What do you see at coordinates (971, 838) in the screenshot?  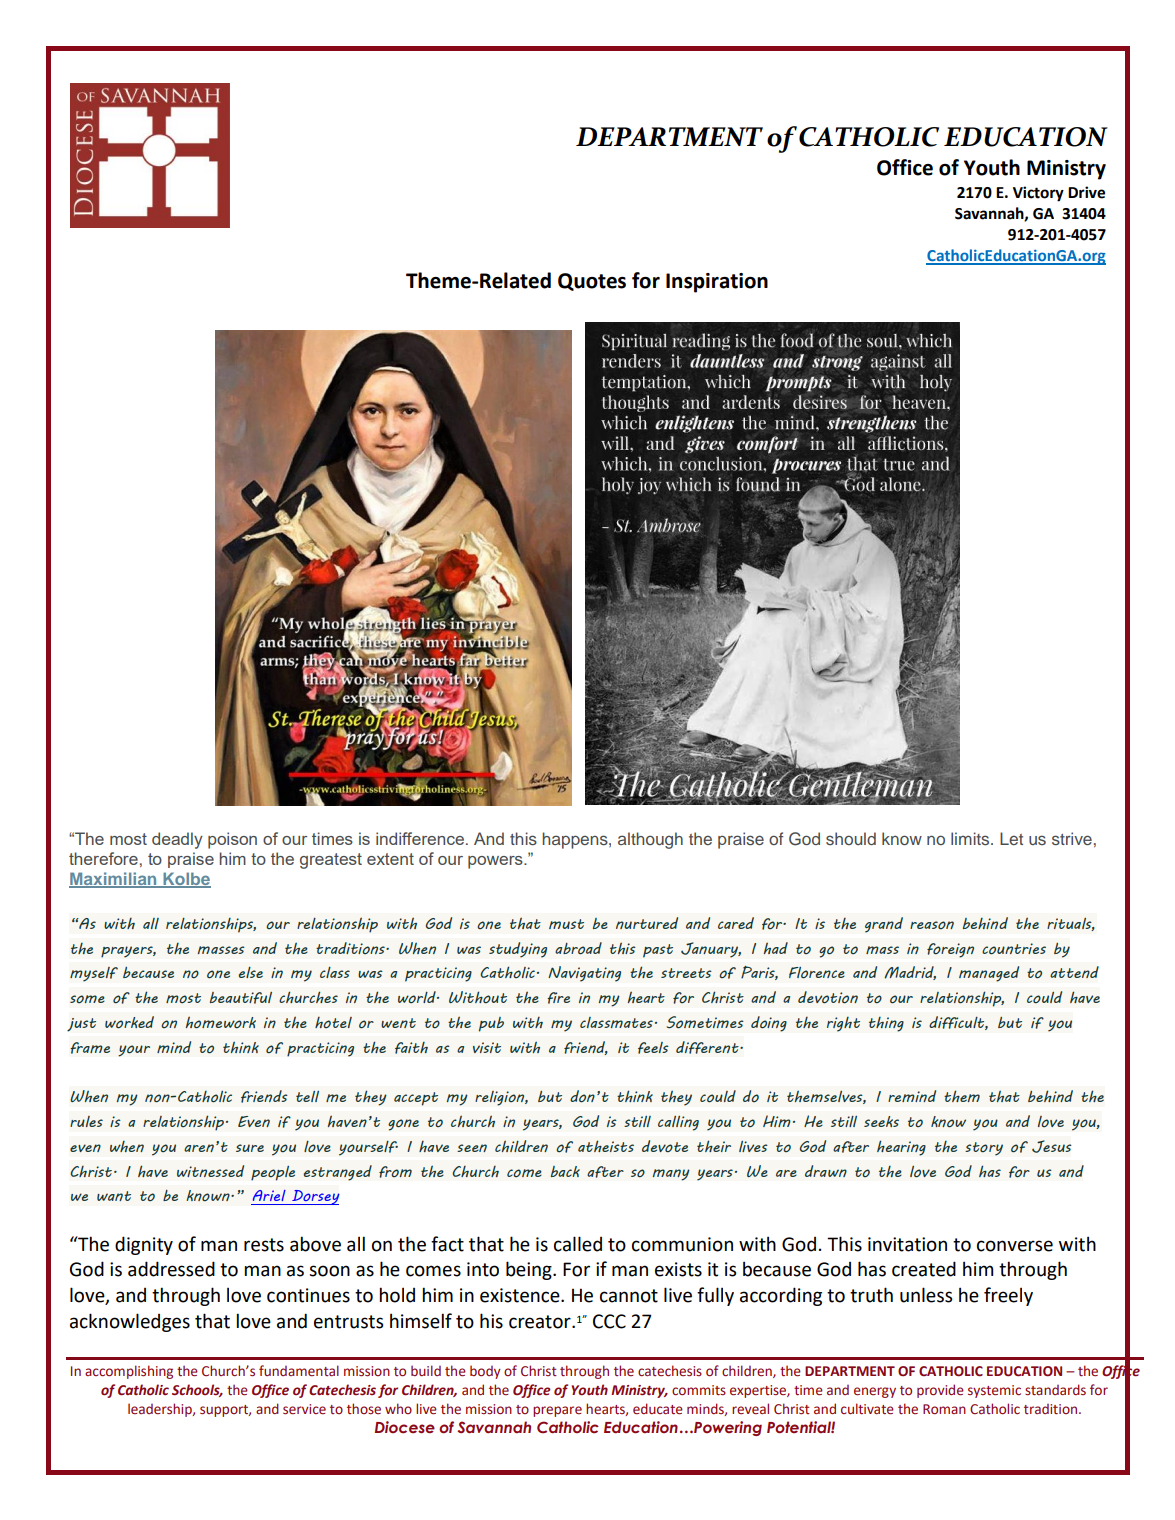 I see `limits` at bounding box center [971, 838].
